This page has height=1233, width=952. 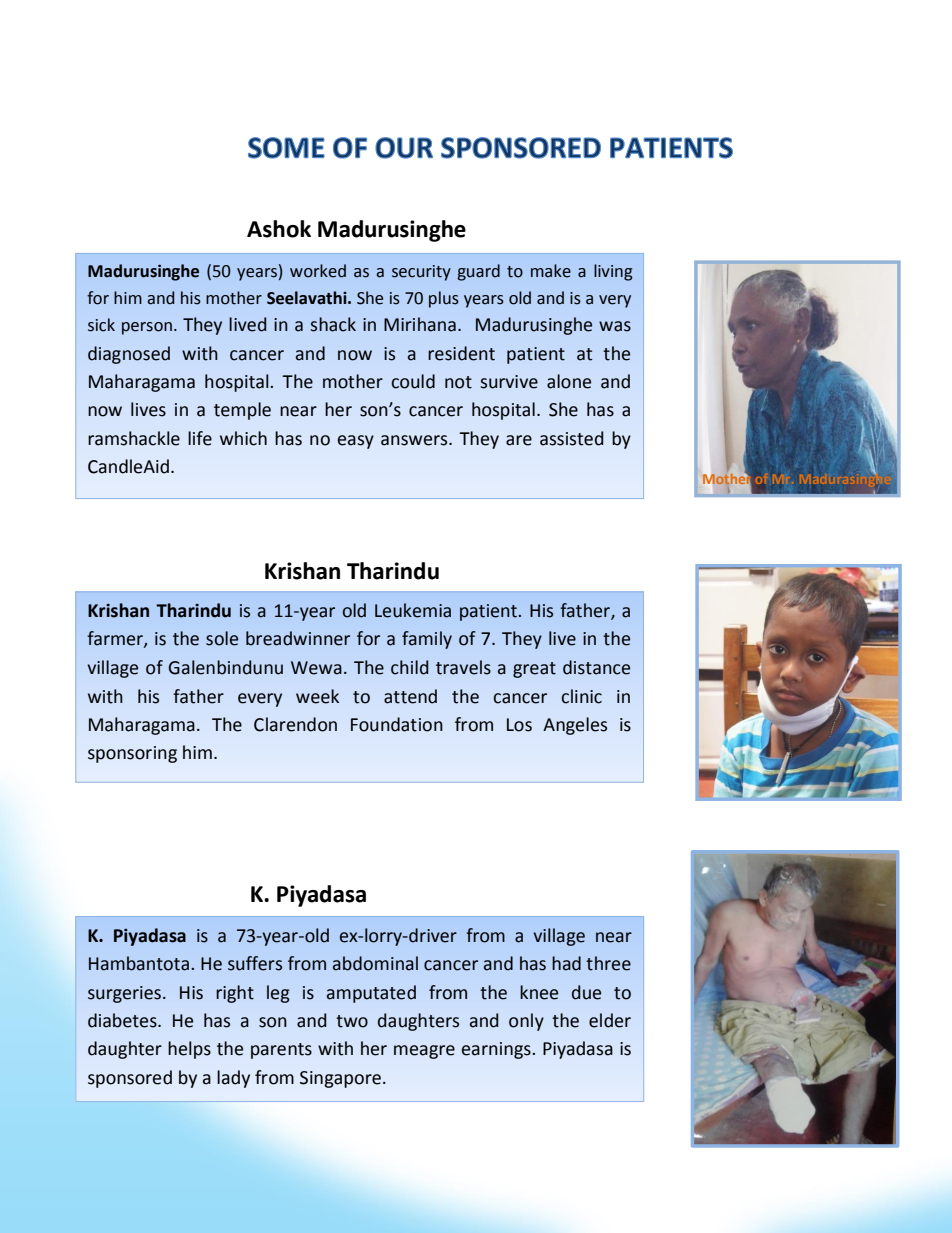 I want to click on easy, so click(x=356, y=442).
